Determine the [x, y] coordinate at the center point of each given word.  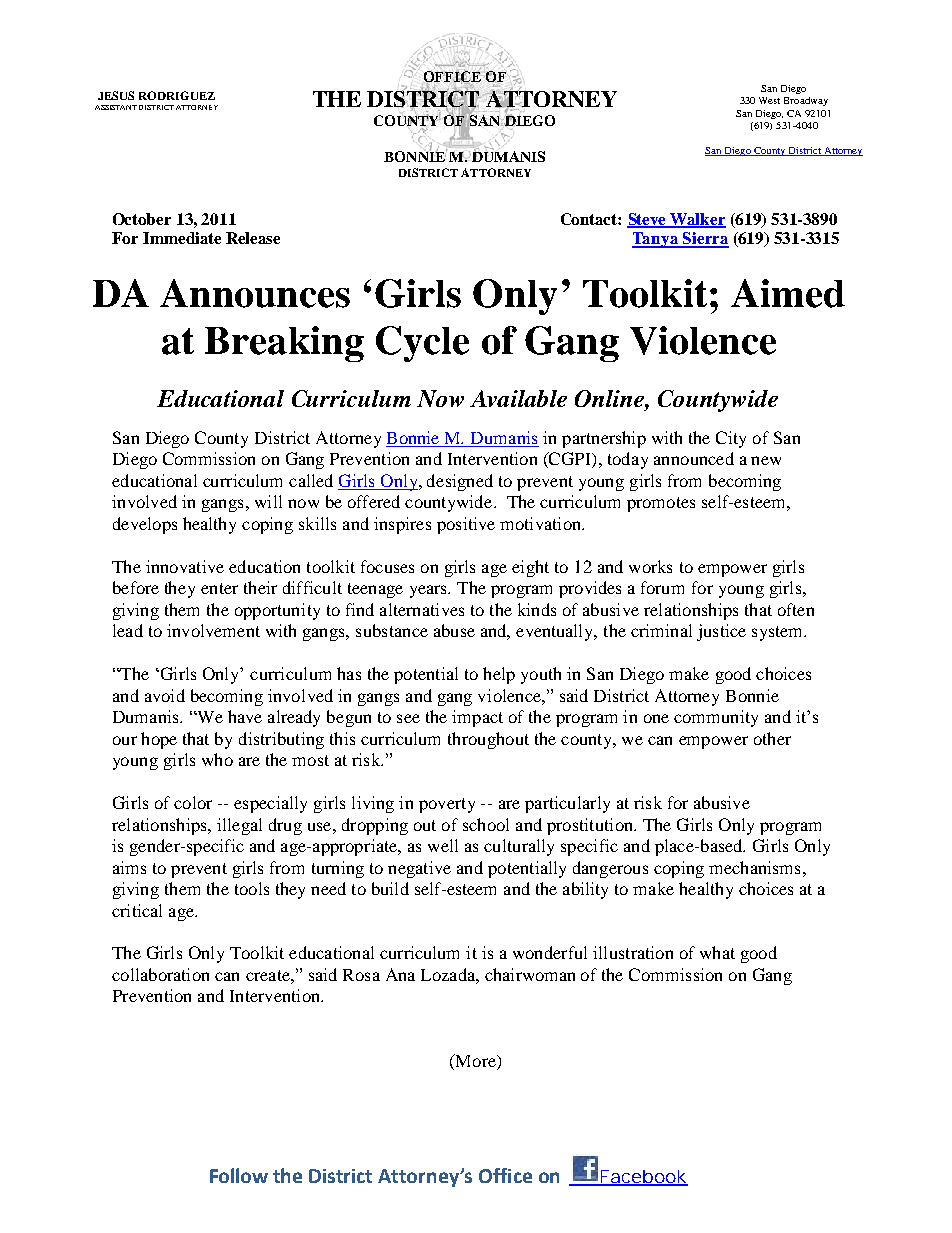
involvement [213, 630]
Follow [239, 1175]
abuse [454, 630]
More [475, 1062]
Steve [648, 220]
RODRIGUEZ [177, 95]
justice [721, 632]
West [769, 100]
